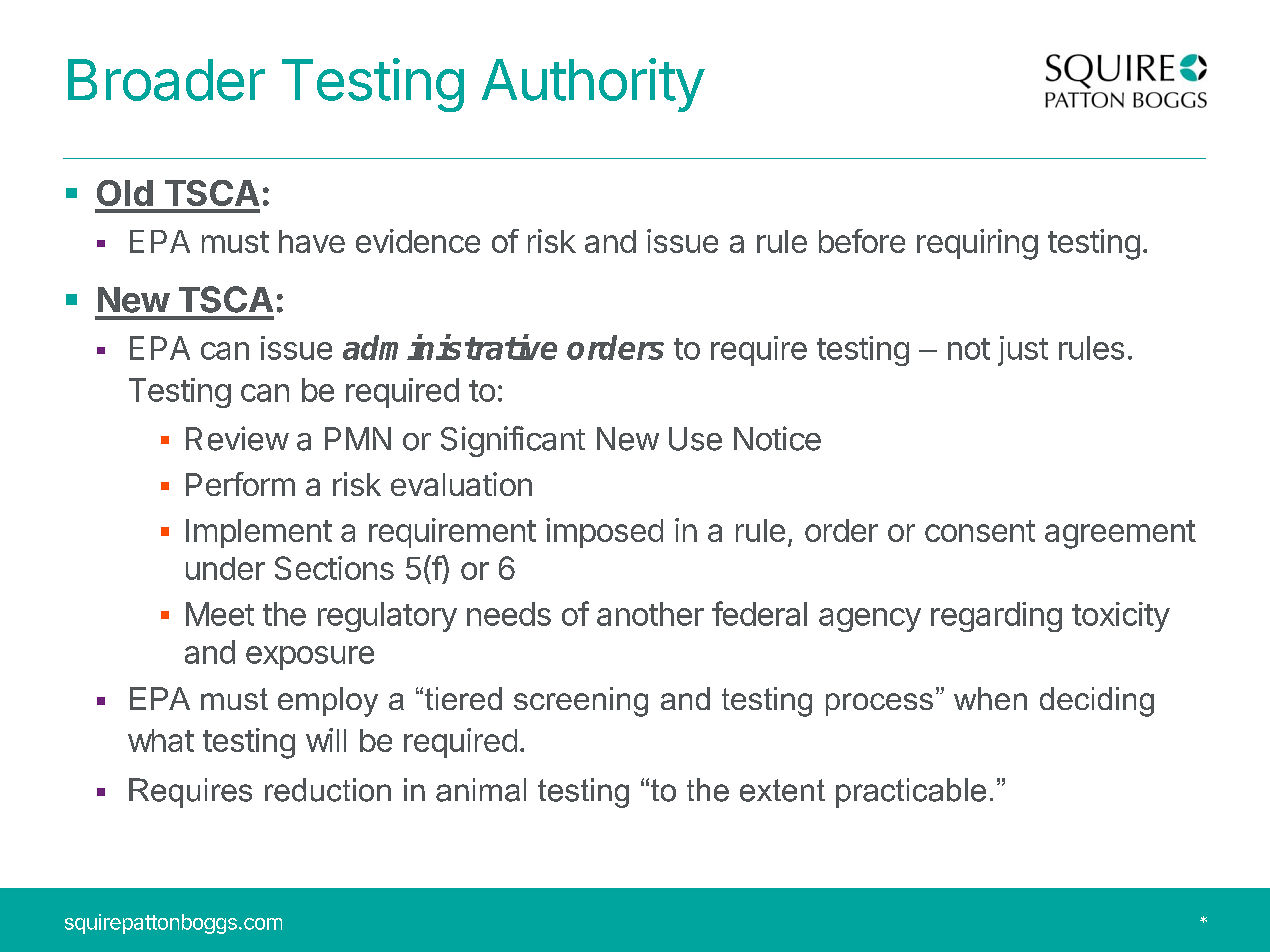  I want to click on imposed, so click(604, 533).
